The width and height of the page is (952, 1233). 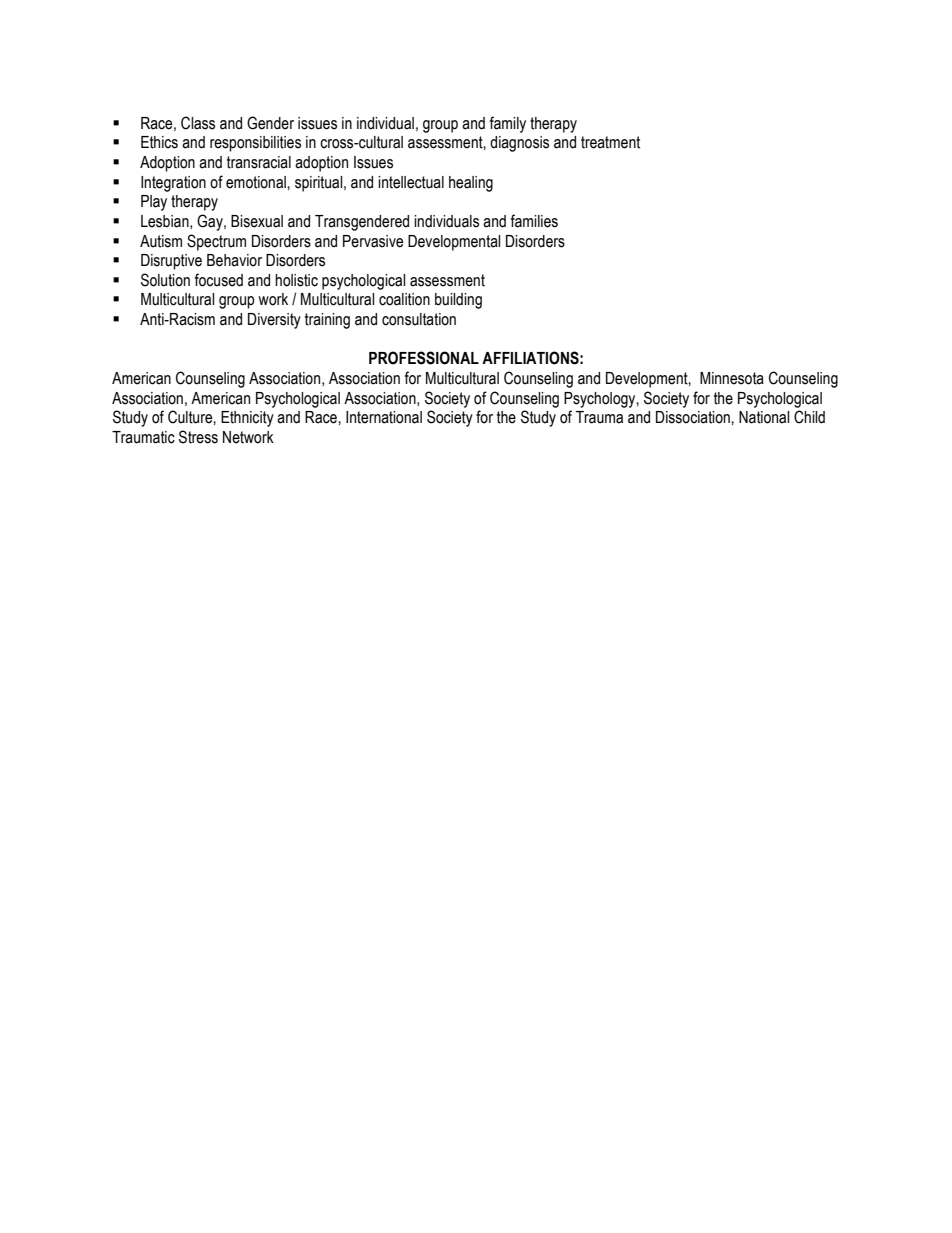 What do you see at coordinates (404, 299) in the page?
I see `coalition` at bounding box center [404, 299].
